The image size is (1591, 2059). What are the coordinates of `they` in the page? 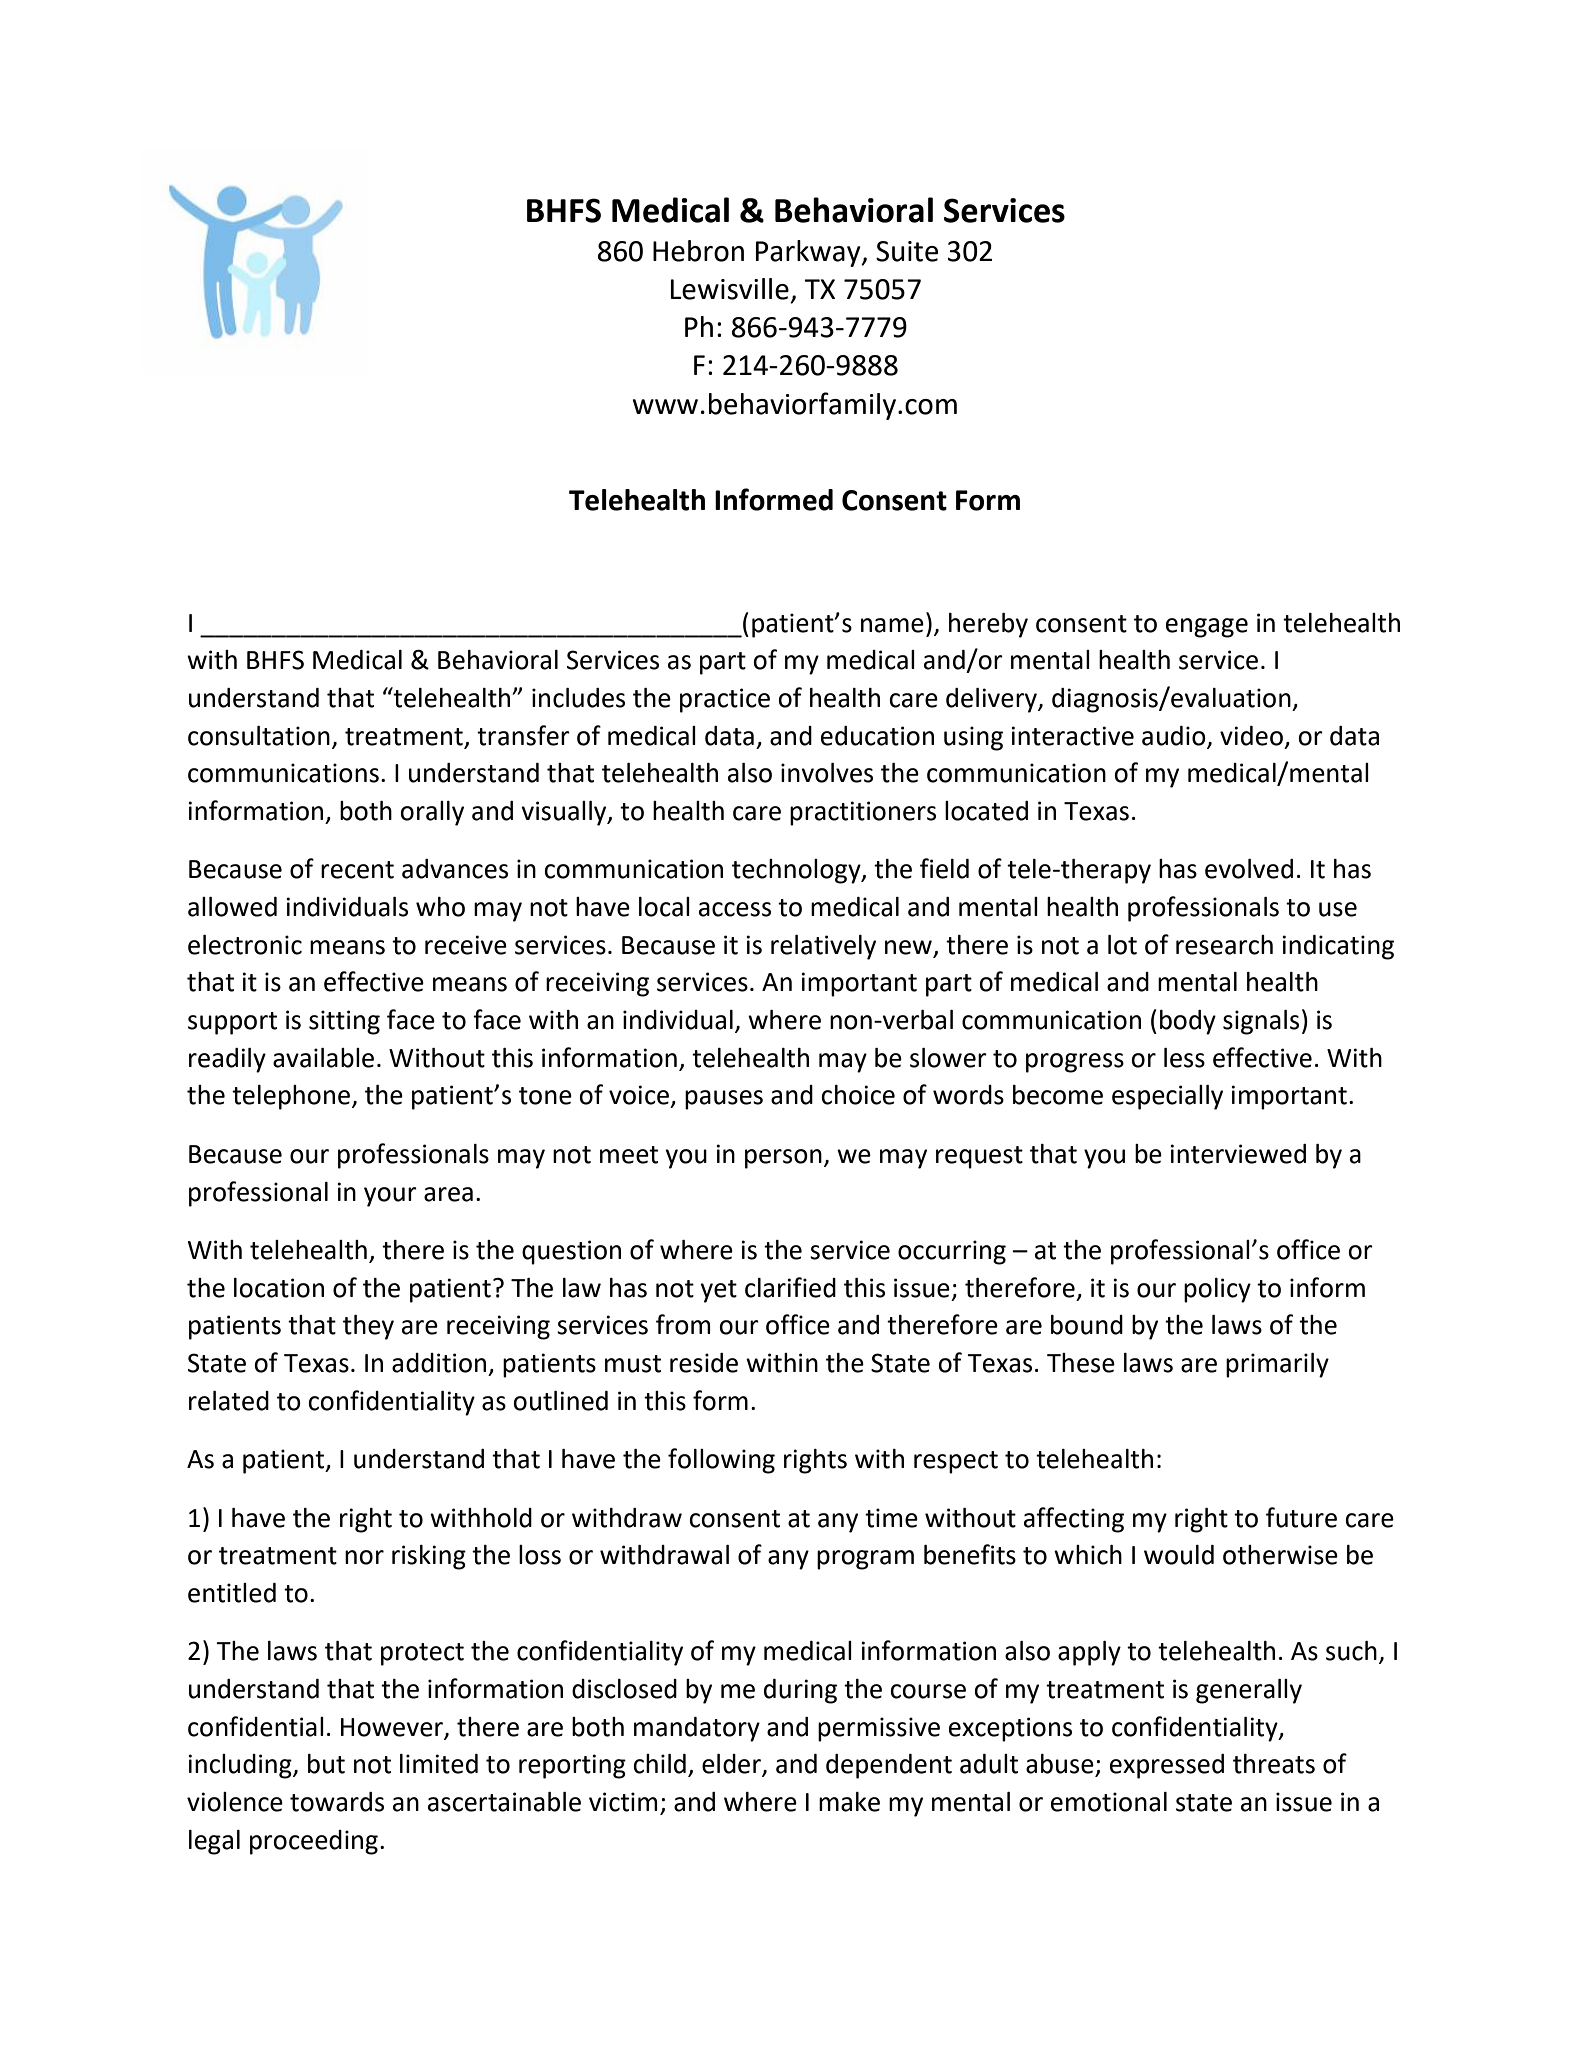 It's located at (368, 1327).
